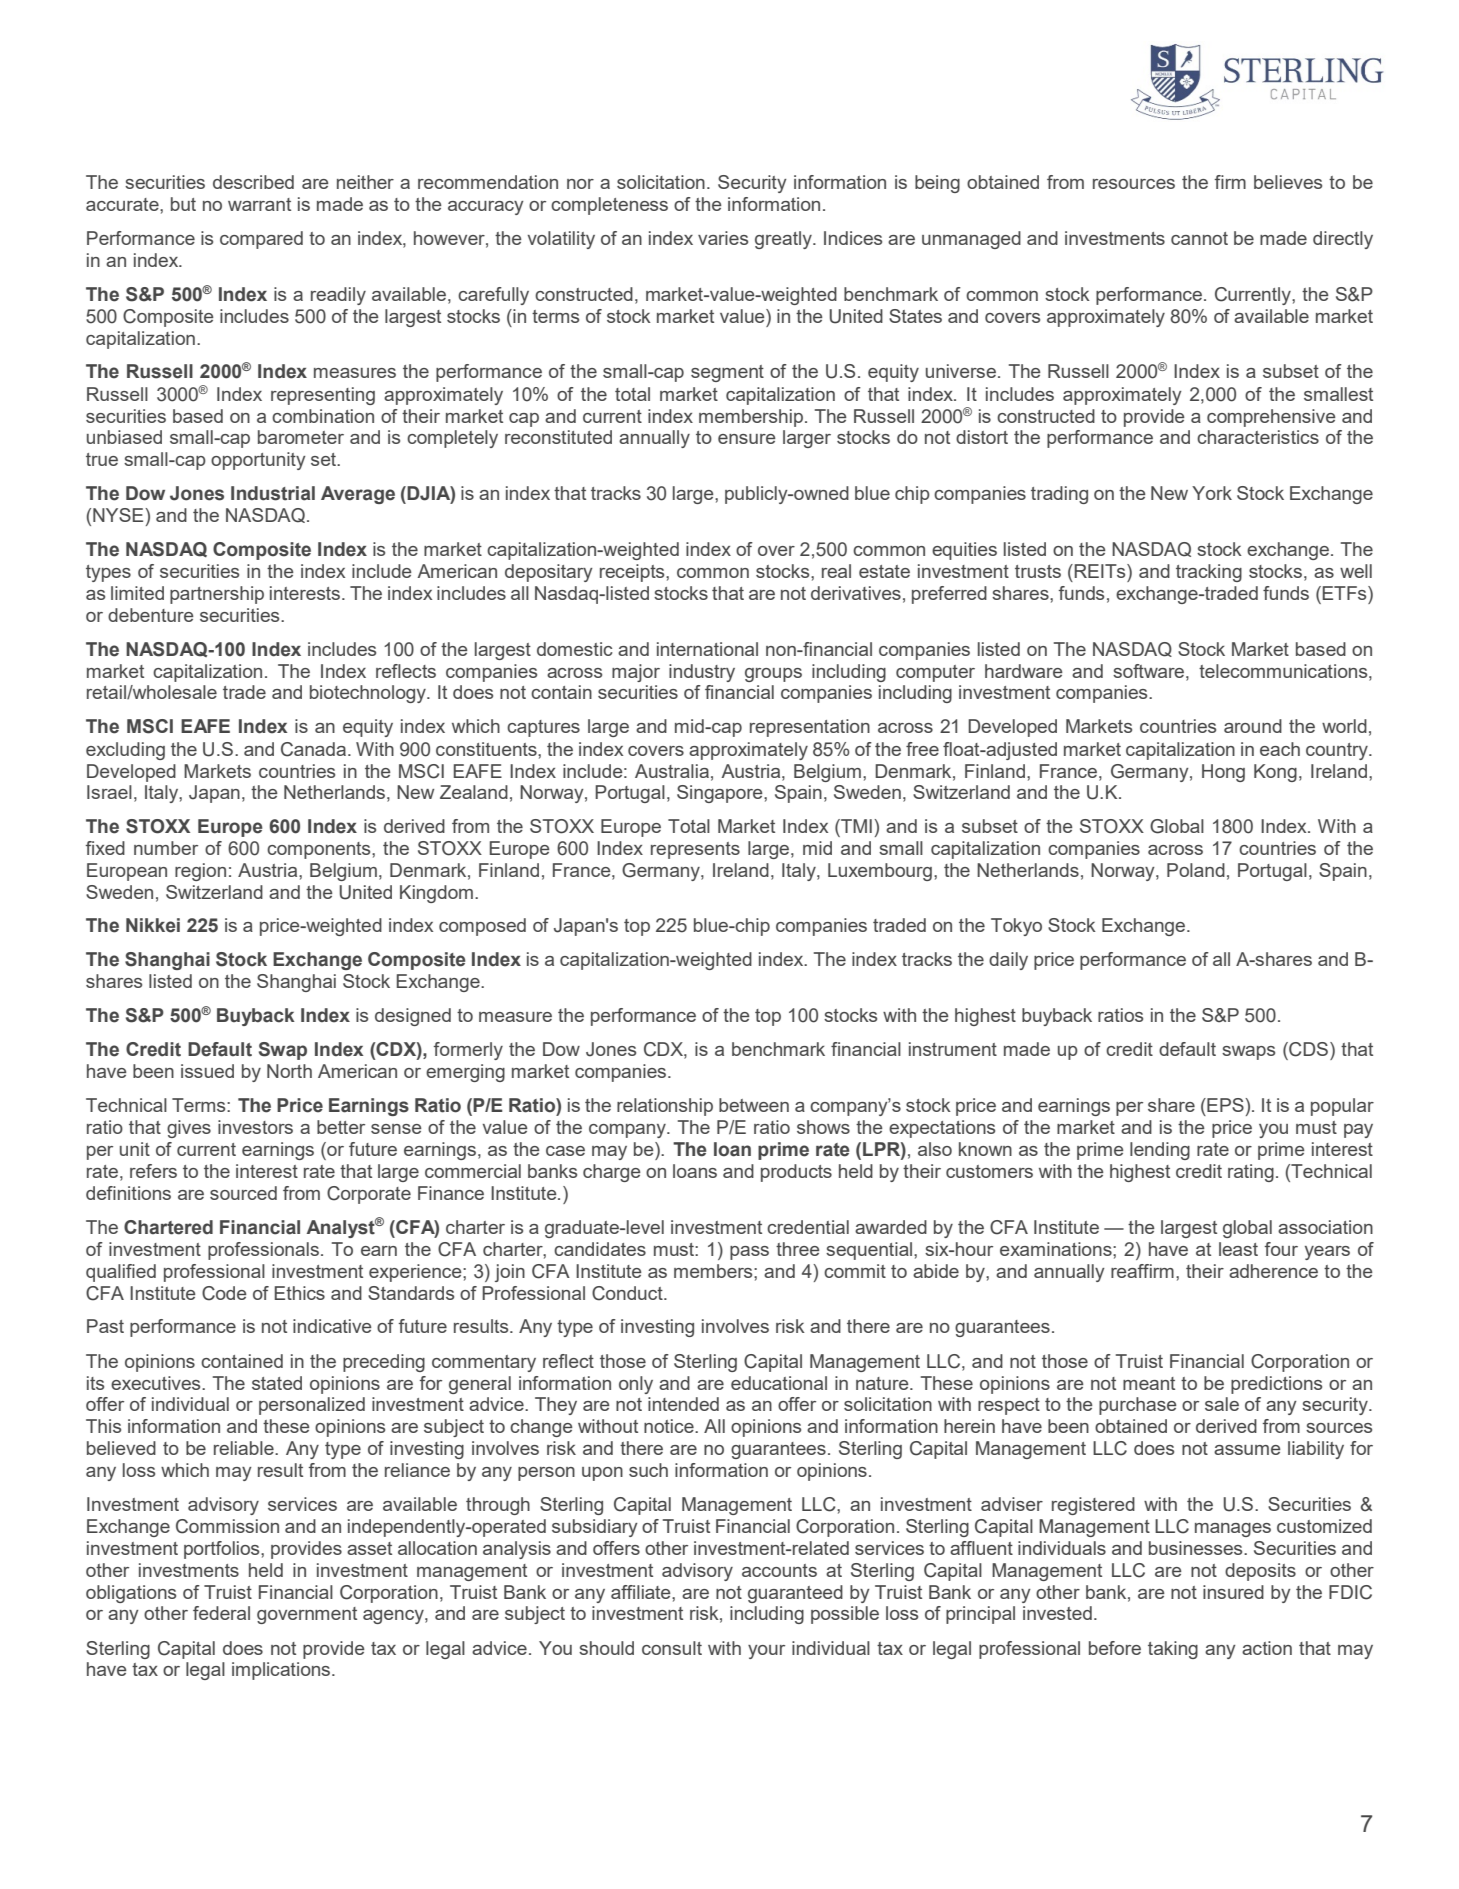  Describe the element at coordinates (1199, 238) in the image. I see `cannot` at that location.
